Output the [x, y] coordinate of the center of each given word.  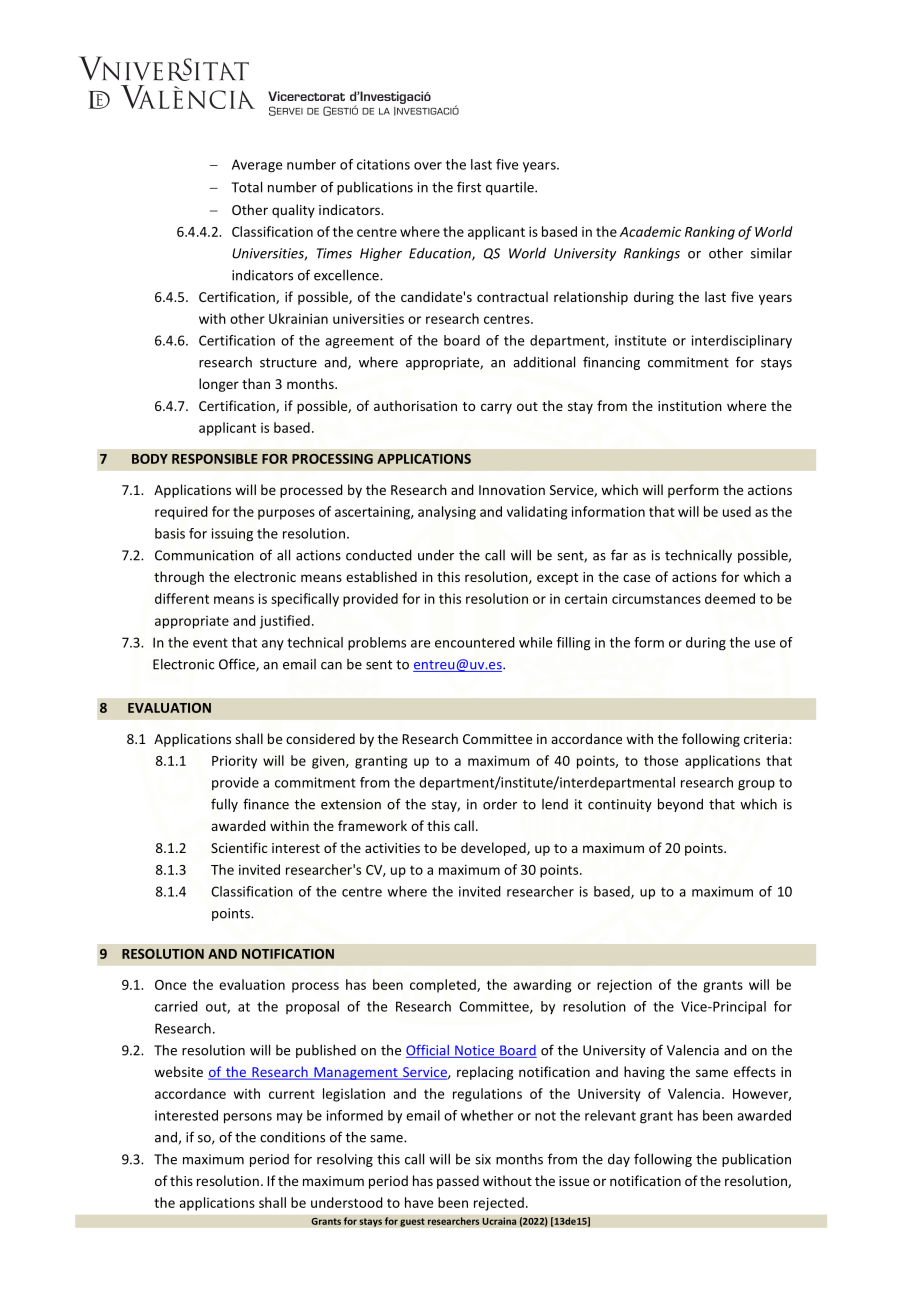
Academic [650, 231]
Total [246, 187]
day [619, 1160]
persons [248, 1118]
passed [458, 1182]
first [469, 187]
